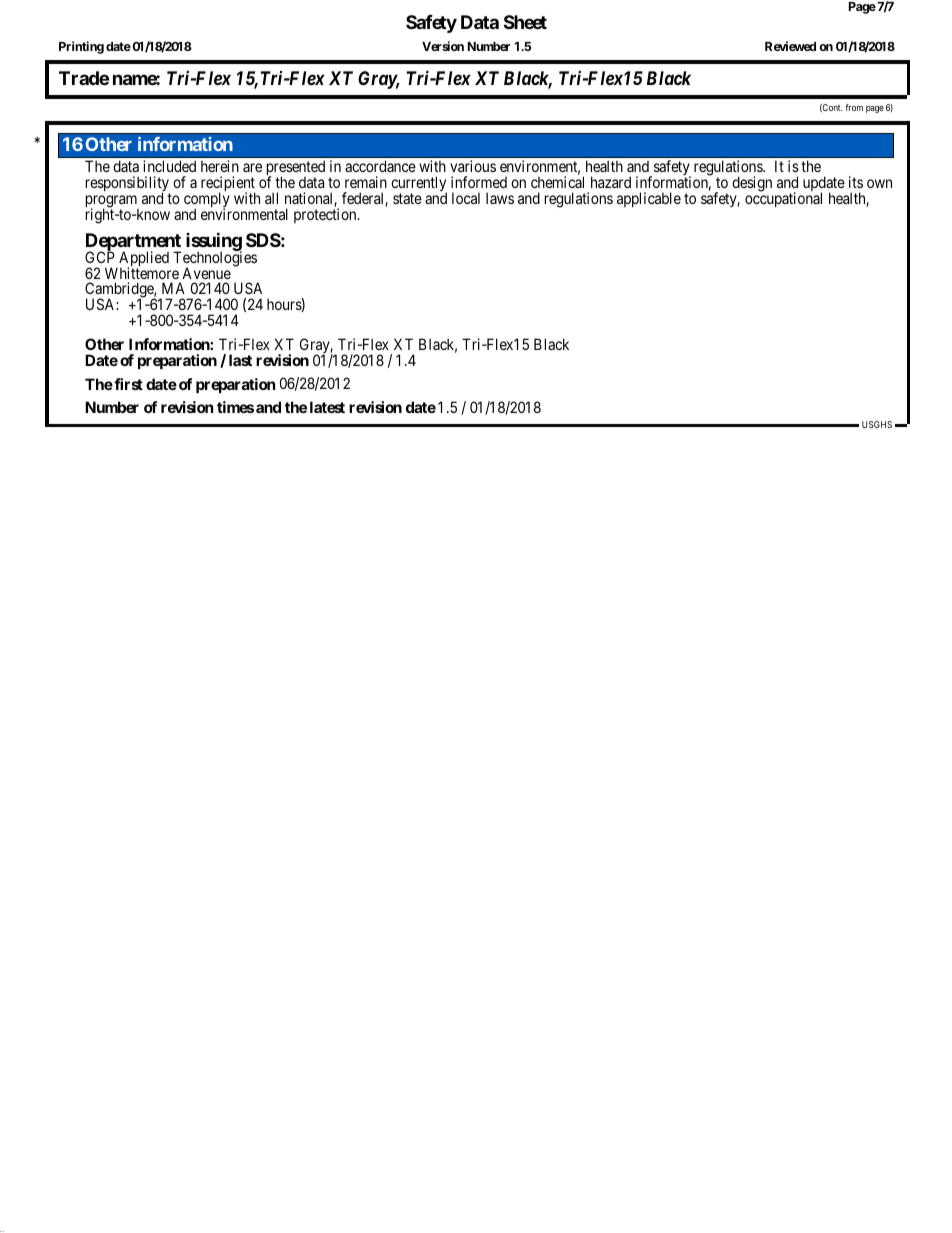  Describe the element at coordinates (790, 46) in the screenshot. I see `Reviewed` at that location.
